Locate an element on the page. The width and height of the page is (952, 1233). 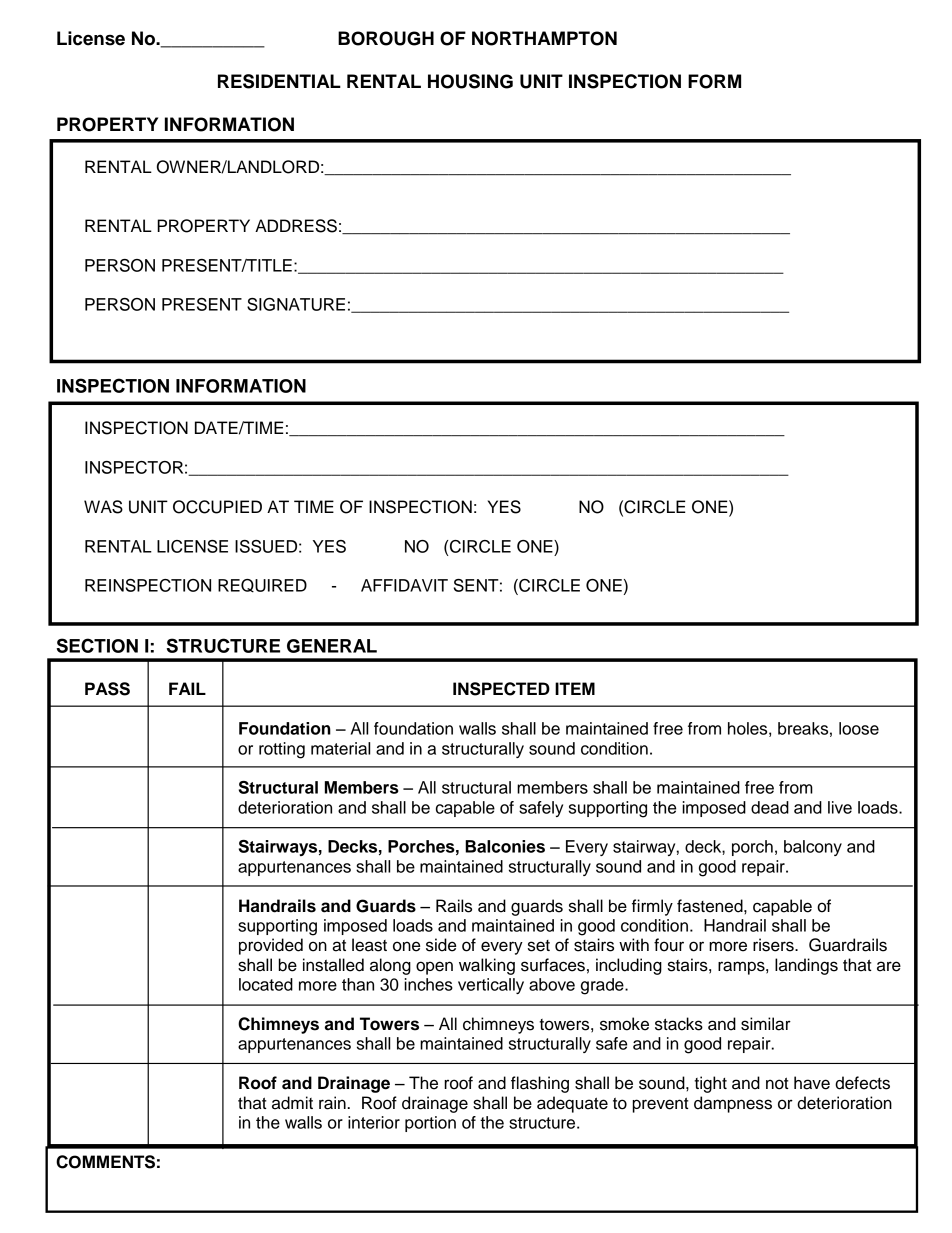
flashing is located at coordinates (540, 1084).
